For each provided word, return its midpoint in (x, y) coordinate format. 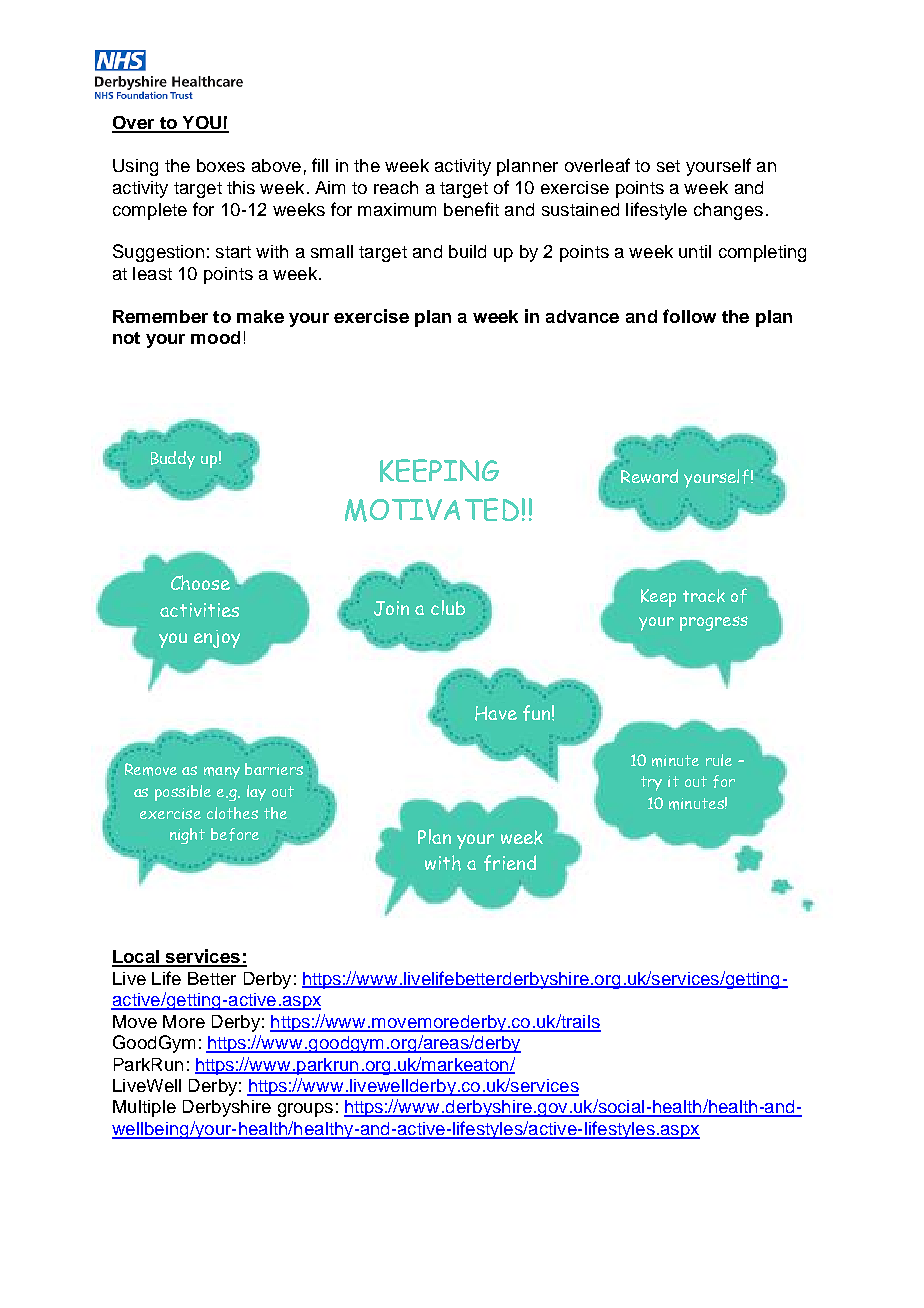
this (241, 187)
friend (510, 863)
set (668, 166)
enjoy (217, 639)
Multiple (144, 1108)
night (187, 836)
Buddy (173, 460)
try (651, 783)
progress (714, 623)
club (448, 607)
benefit (471, 209)
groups (305, 1110)
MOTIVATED (432, 510)
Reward (649, 476)
